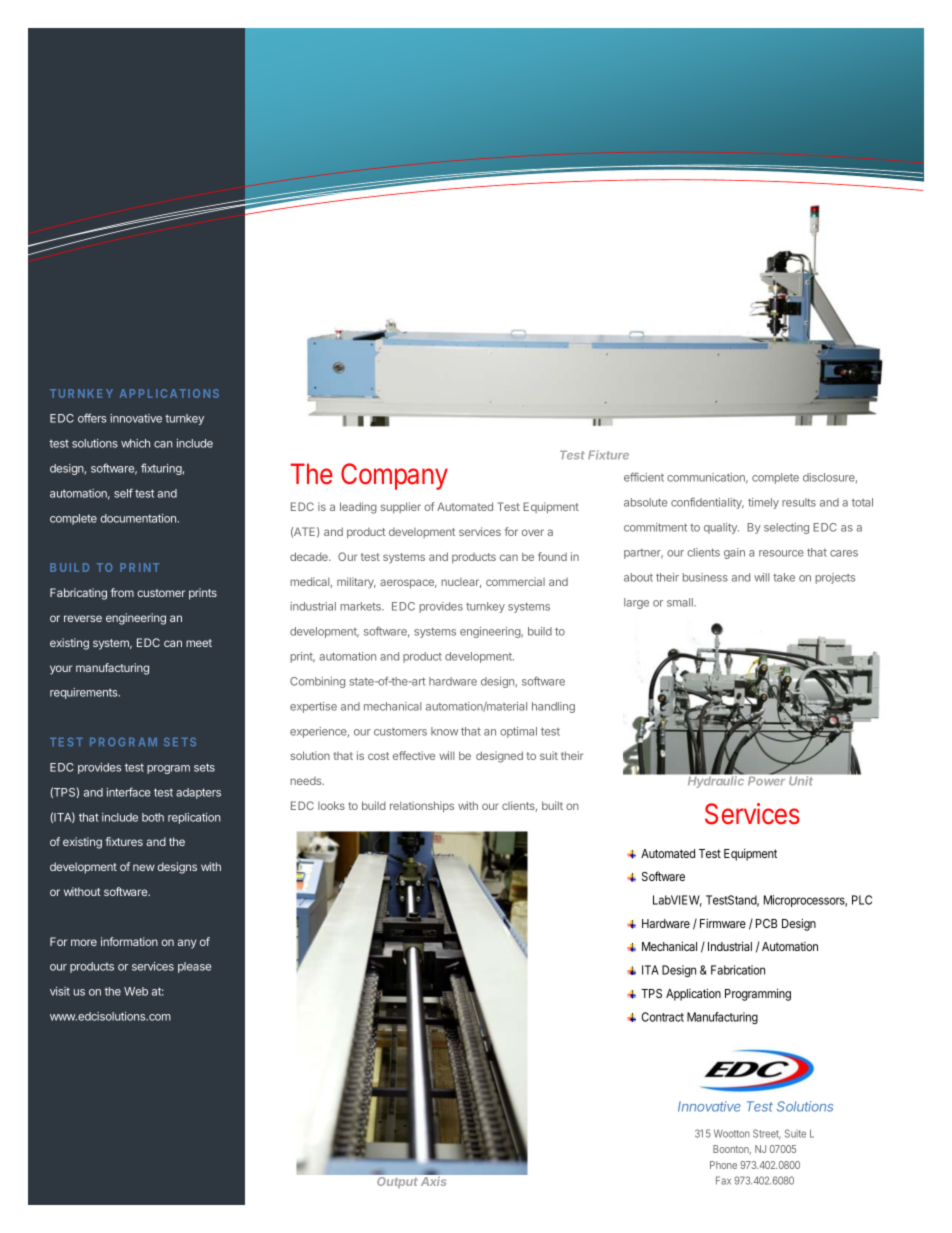 The height and width of the screenshot is (1233, 952). I want to click on Contract, so click(663, 1017).
